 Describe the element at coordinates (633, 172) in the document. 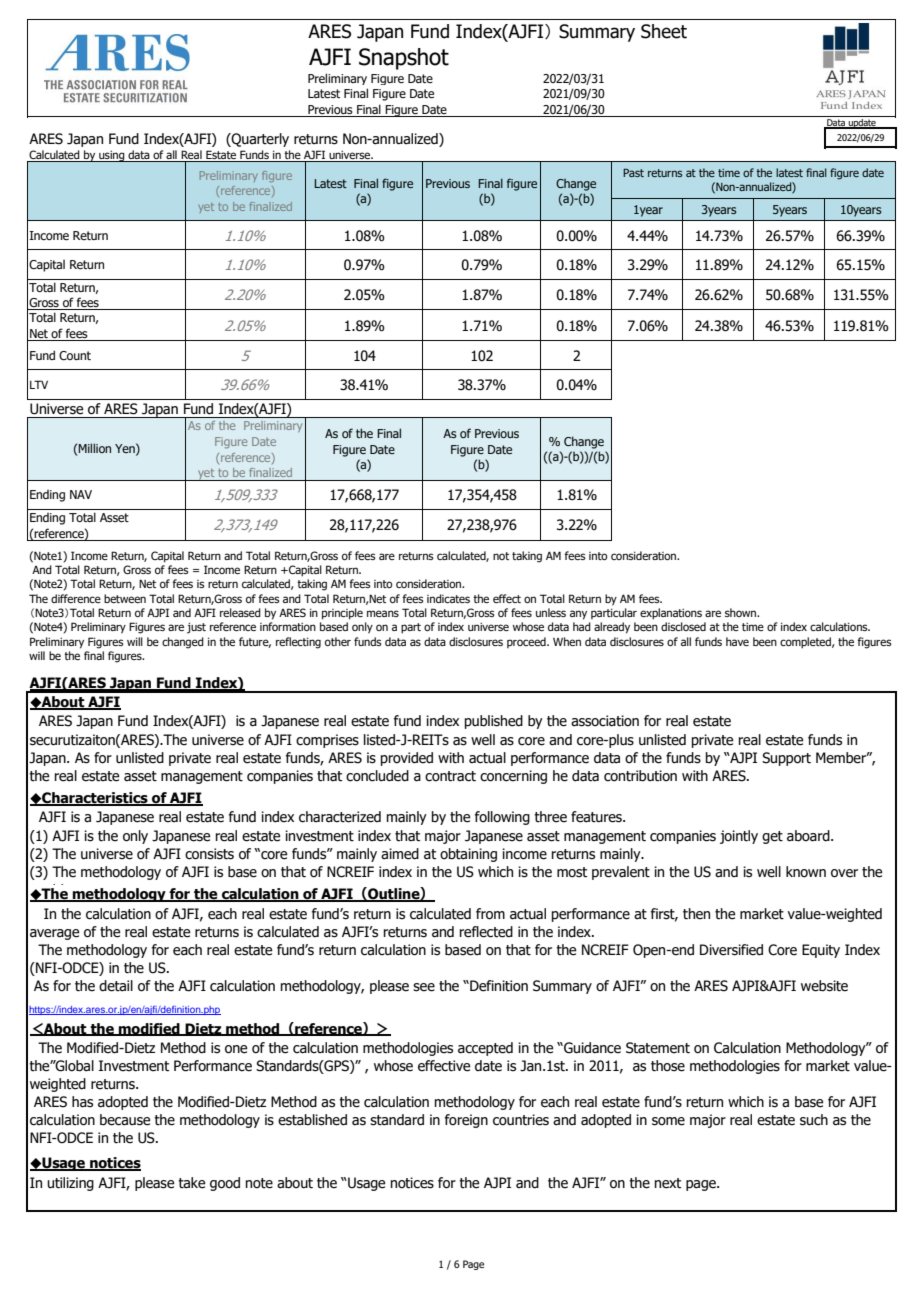

I see `Past` at that location.
